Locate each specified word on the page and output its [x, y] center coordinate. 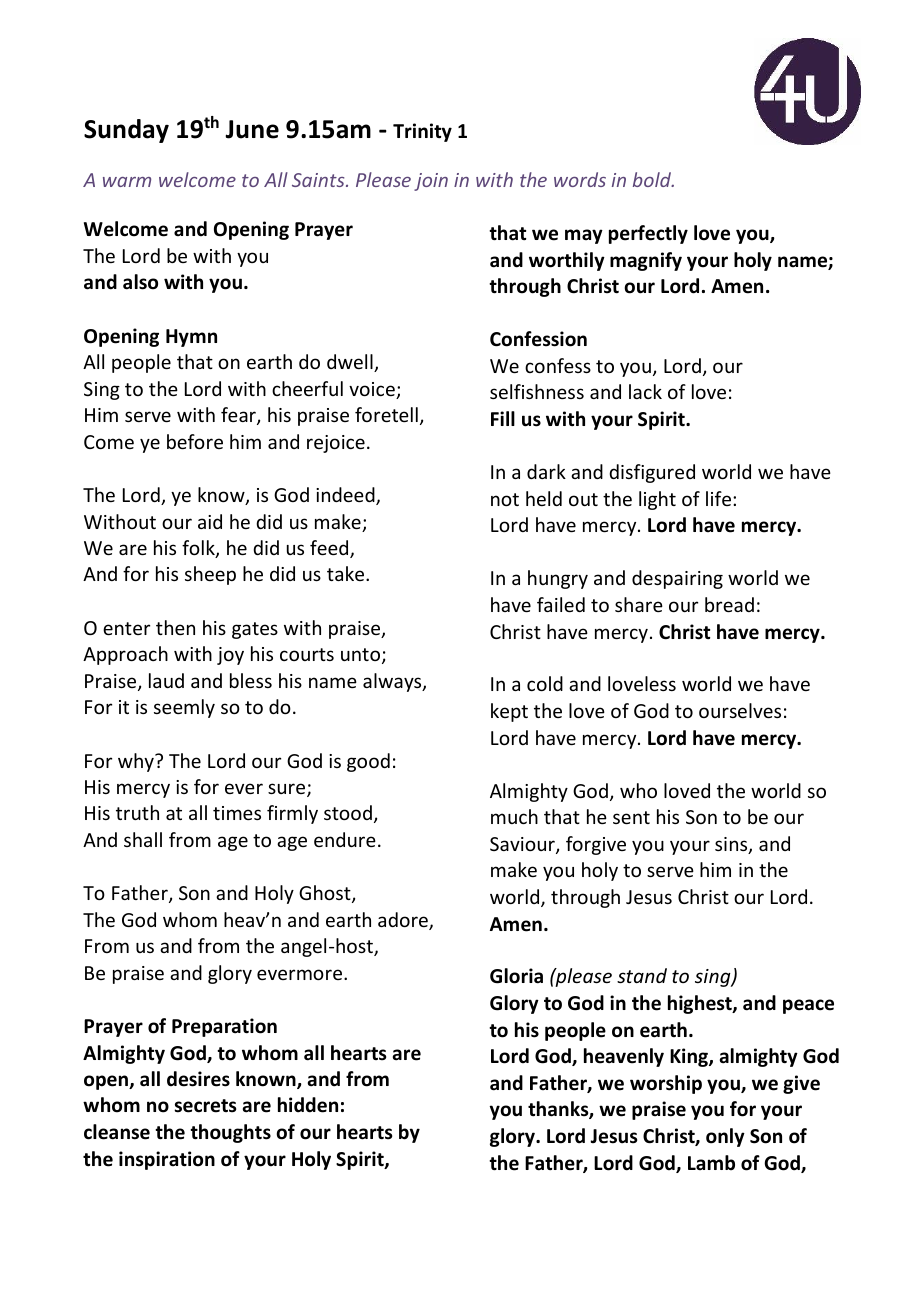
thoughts [230, 1133]
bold [653, 179]
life [720, 498]
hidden [308, 1105]
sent [631, 817]
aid [210, 521]
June [252, 129]
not [505, 499]
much [514, 816]
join [431, 182]
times [237, 813]
